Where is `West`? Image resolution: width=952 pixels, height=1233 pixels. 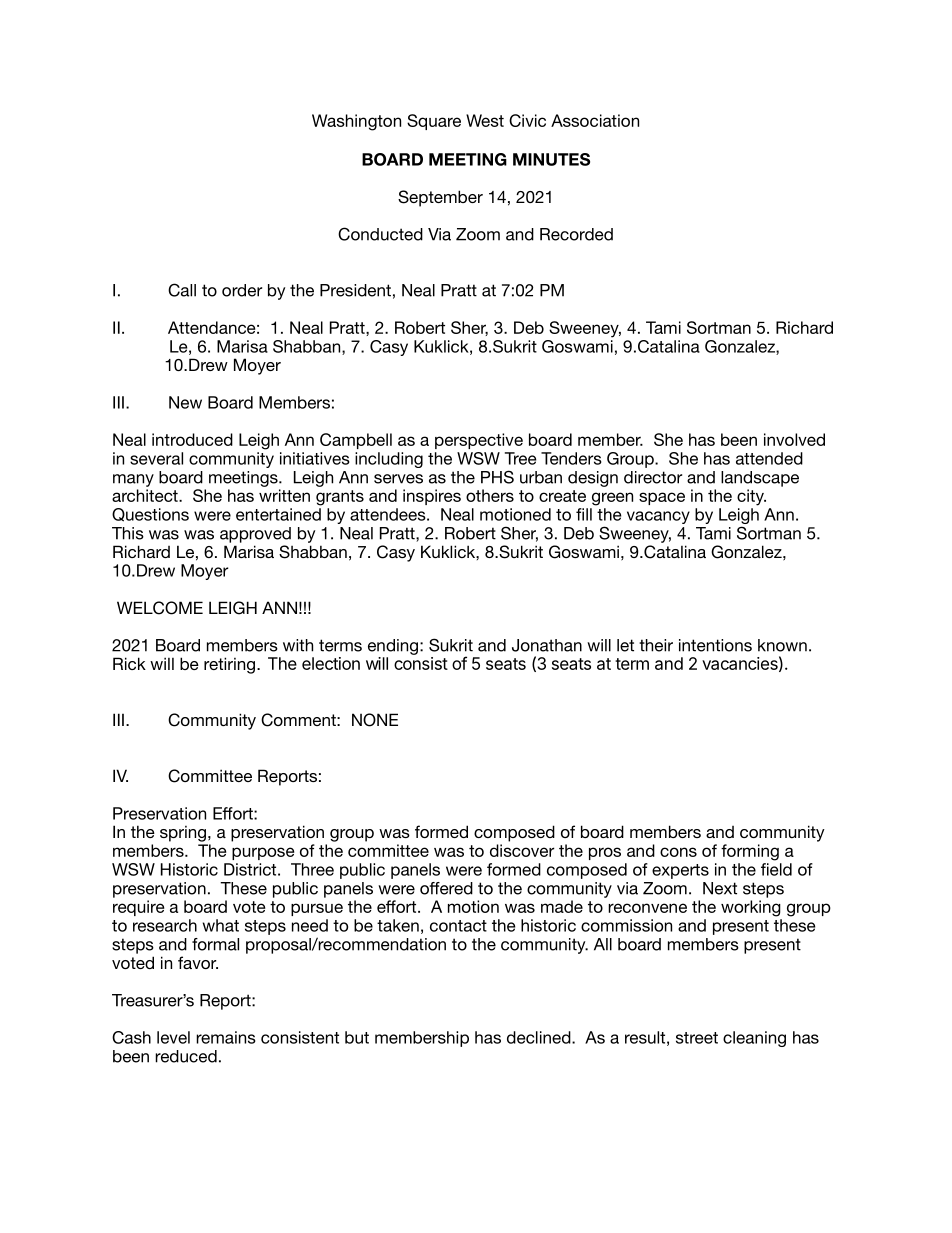 West is located at coordinates (485, 120).
